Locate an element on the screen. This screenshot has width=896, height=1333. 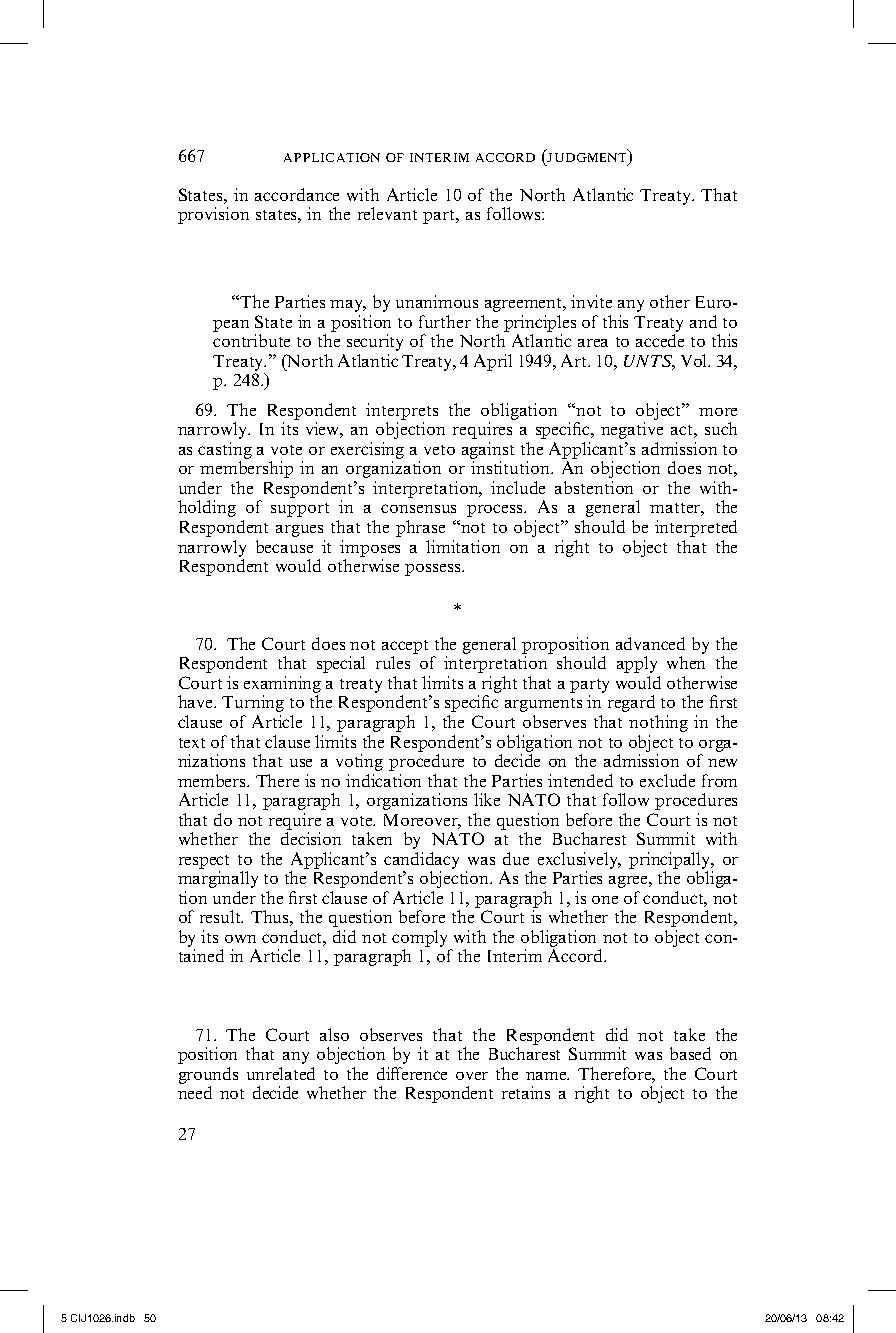
relevant is located at coordinates (387, 213).
